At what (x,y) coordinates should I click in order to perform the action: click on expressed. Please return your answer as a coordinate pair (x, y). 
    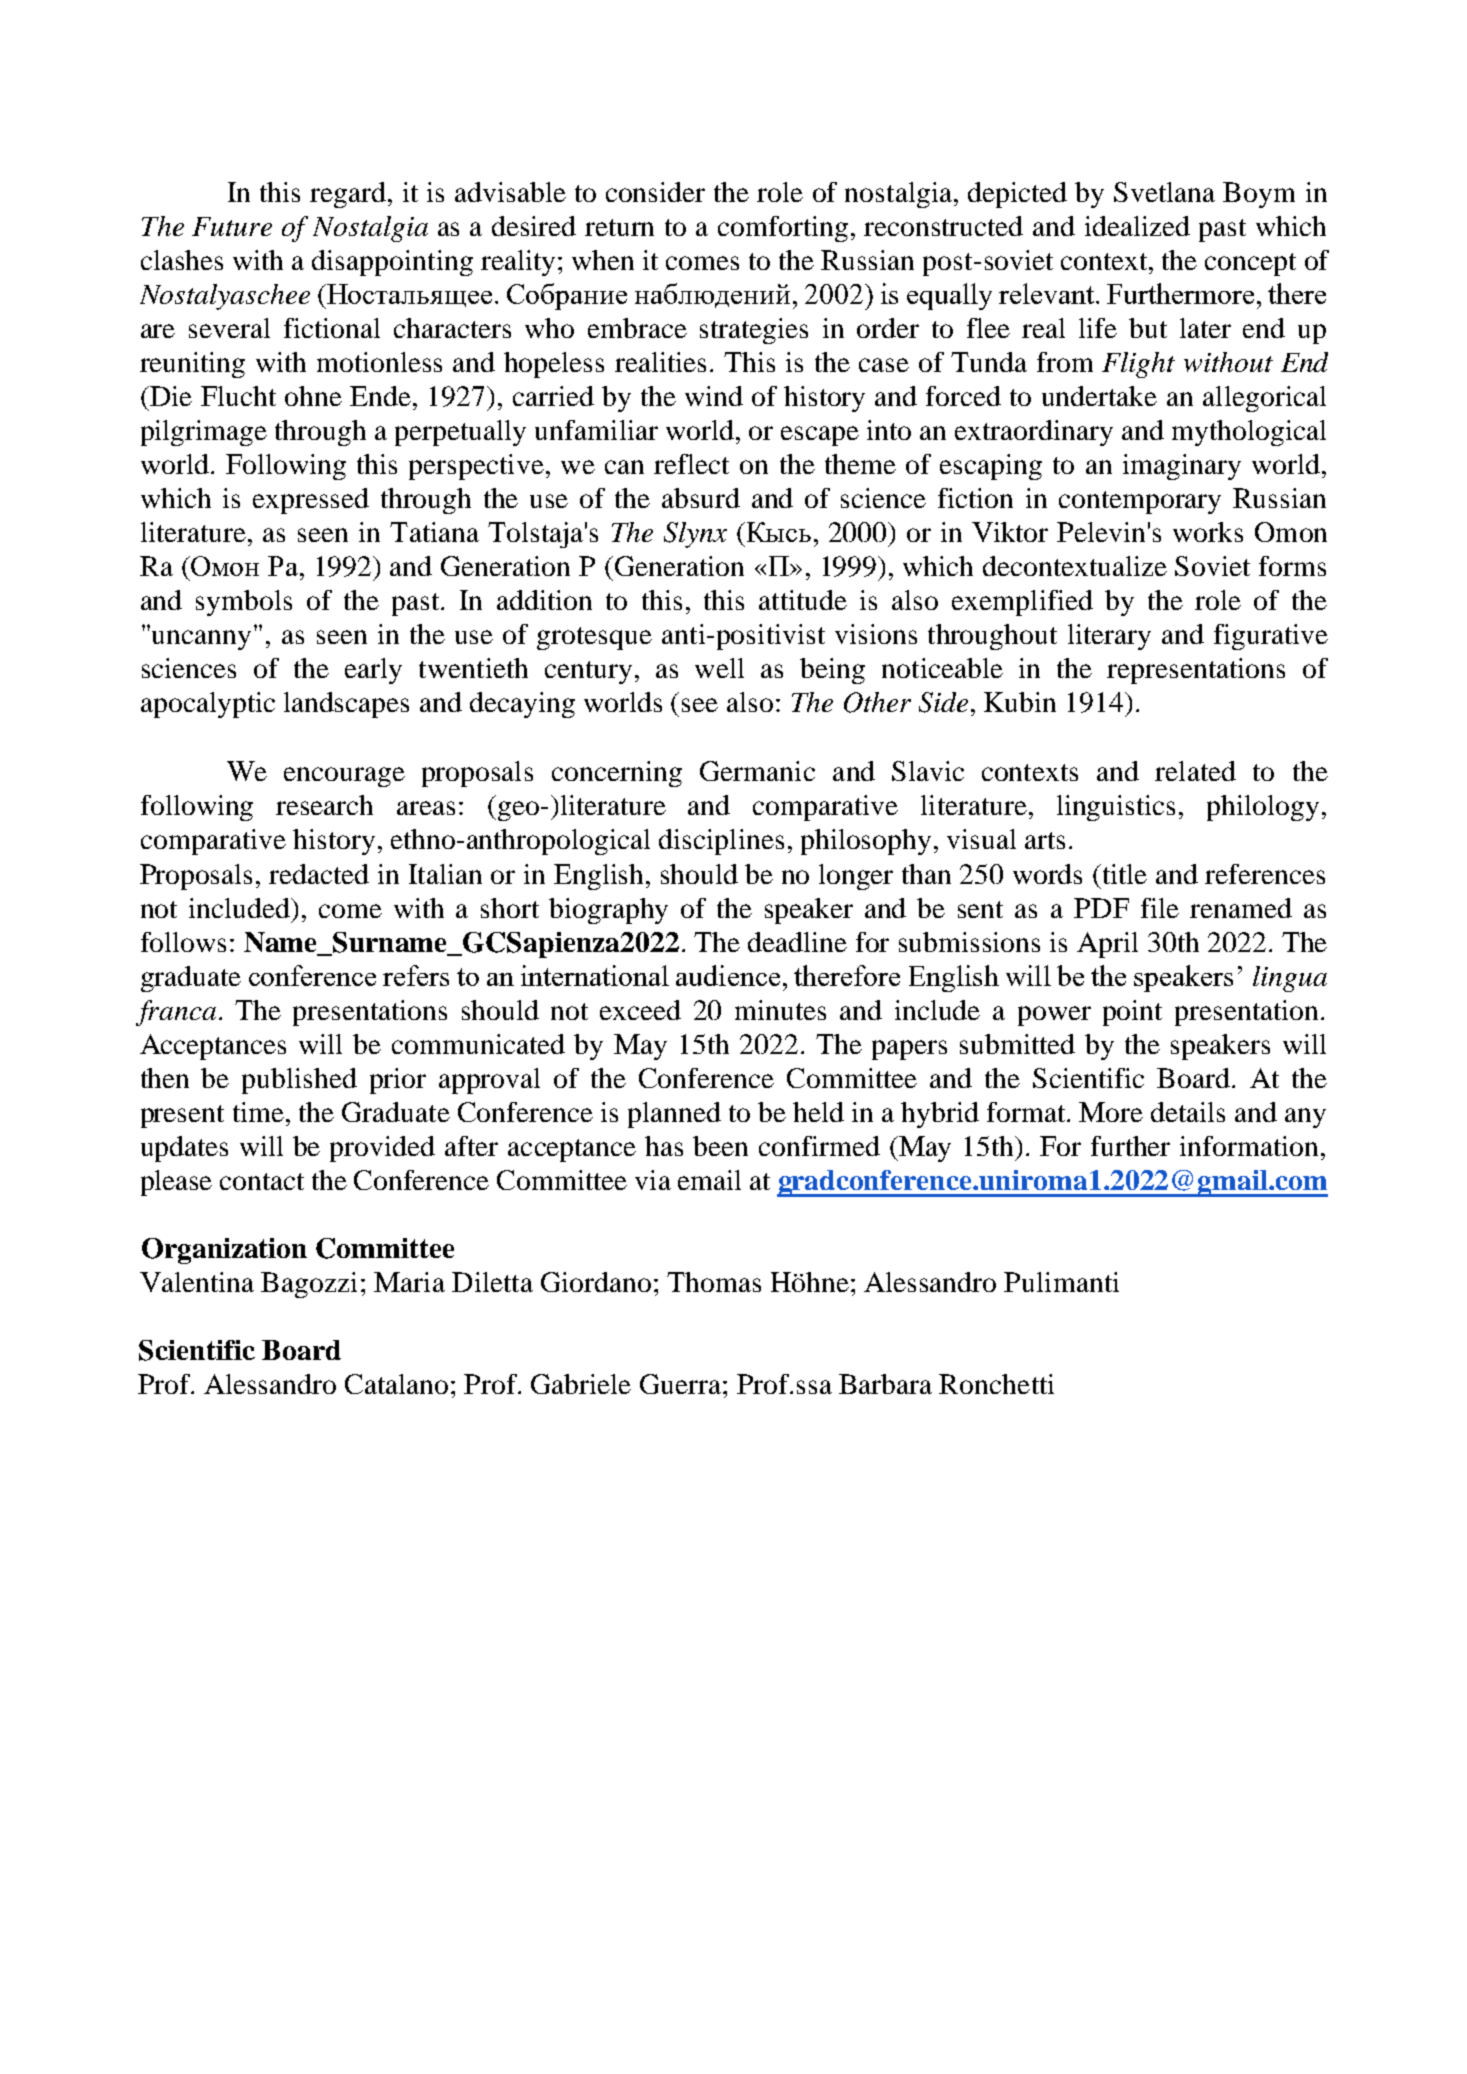
    Looking at the image, I should click on (311, 501).
